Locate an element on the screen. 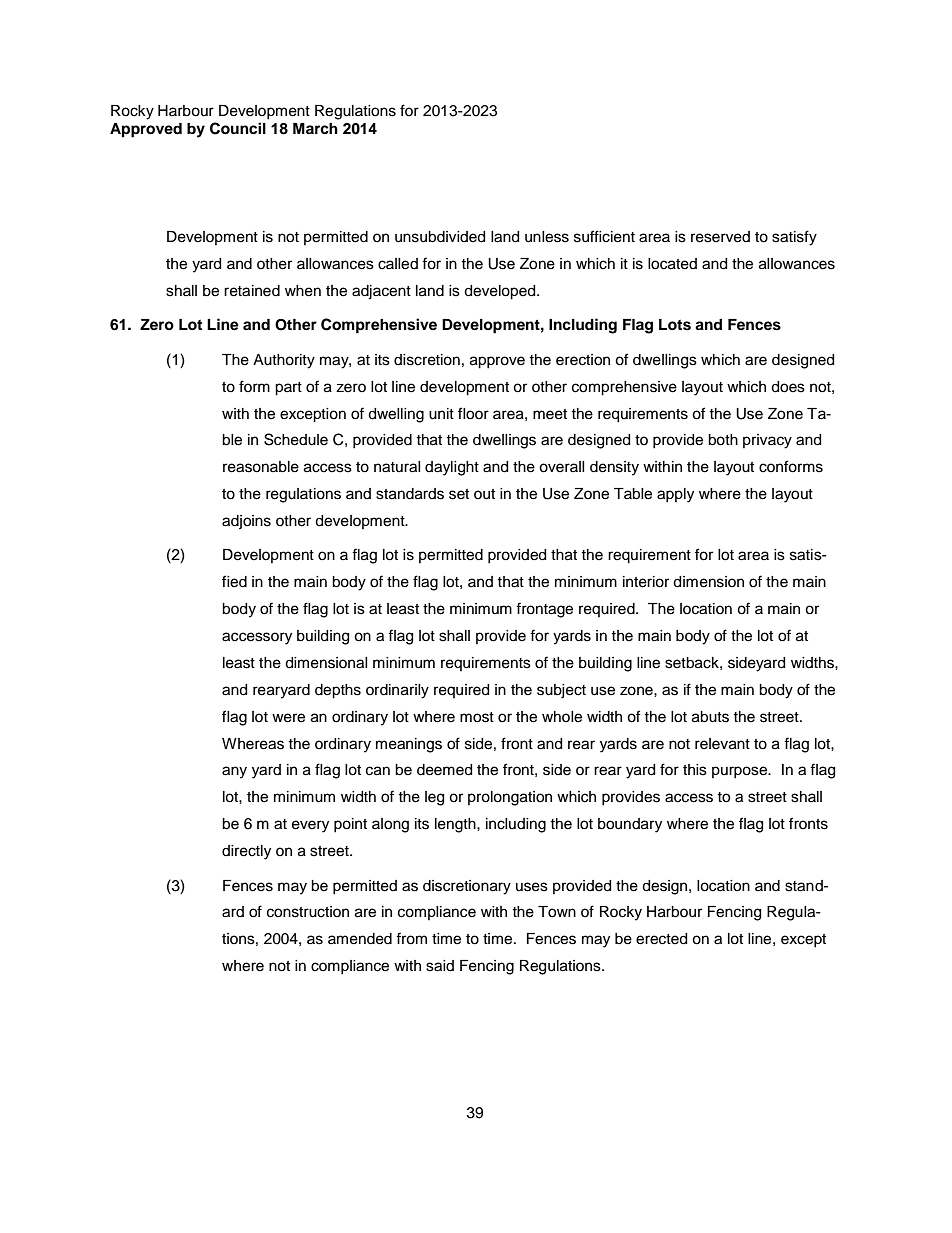  March is located at coordinates (315, 129).
